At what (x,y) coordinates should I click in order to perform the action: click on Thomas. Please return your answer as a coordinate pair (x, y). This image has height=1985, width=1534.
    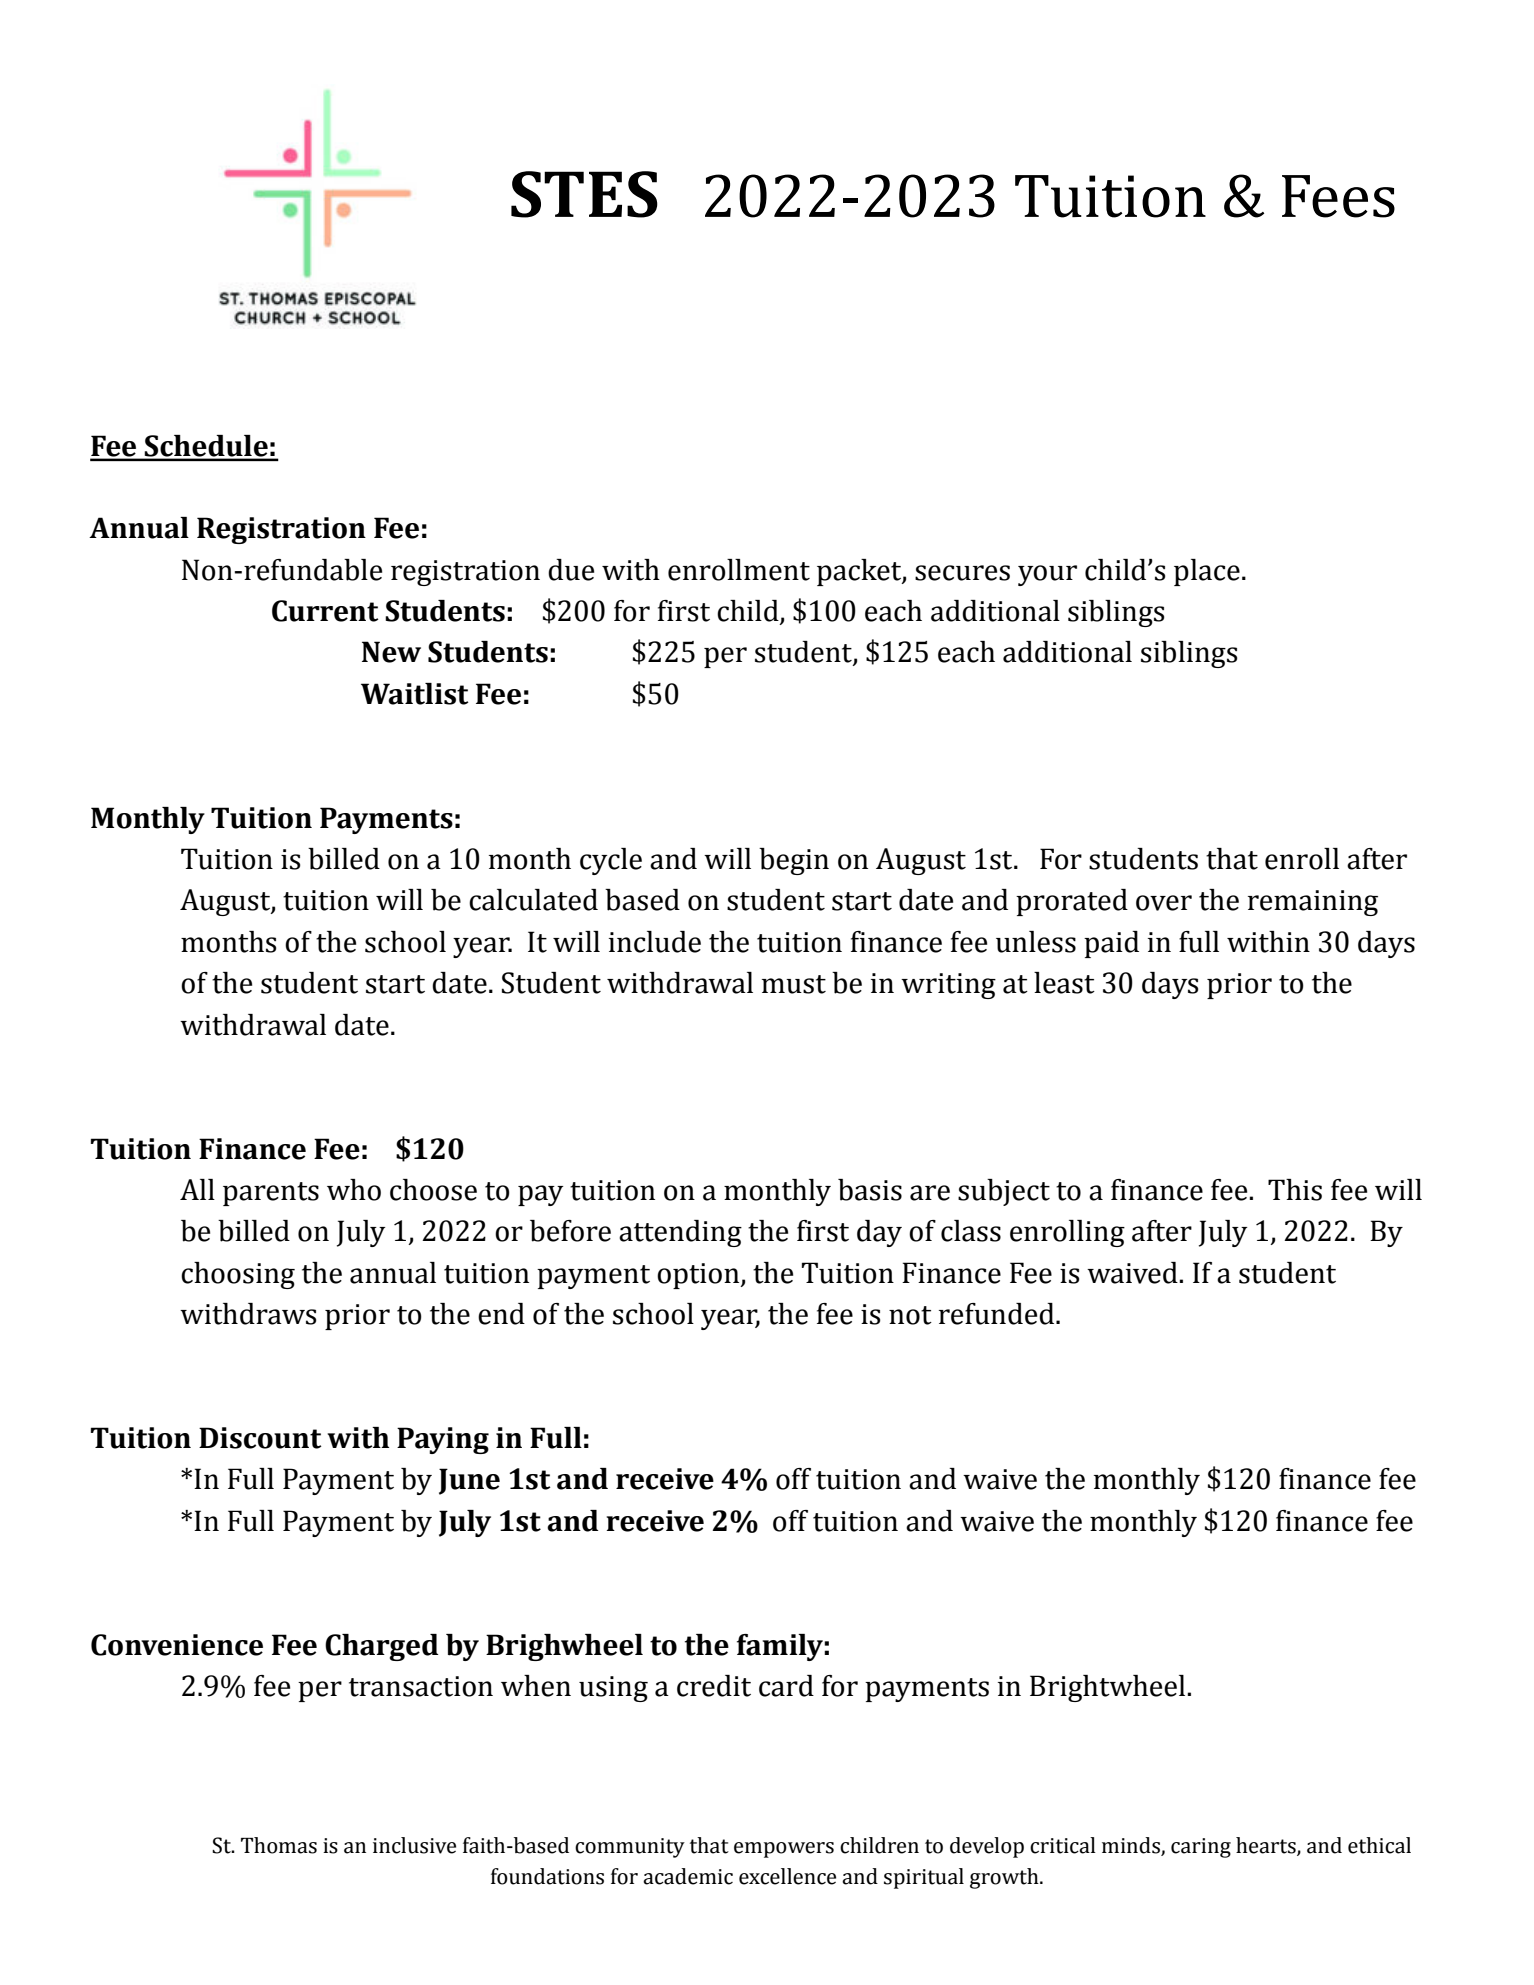
    Looking at the image, I should click on (279, 1845).
